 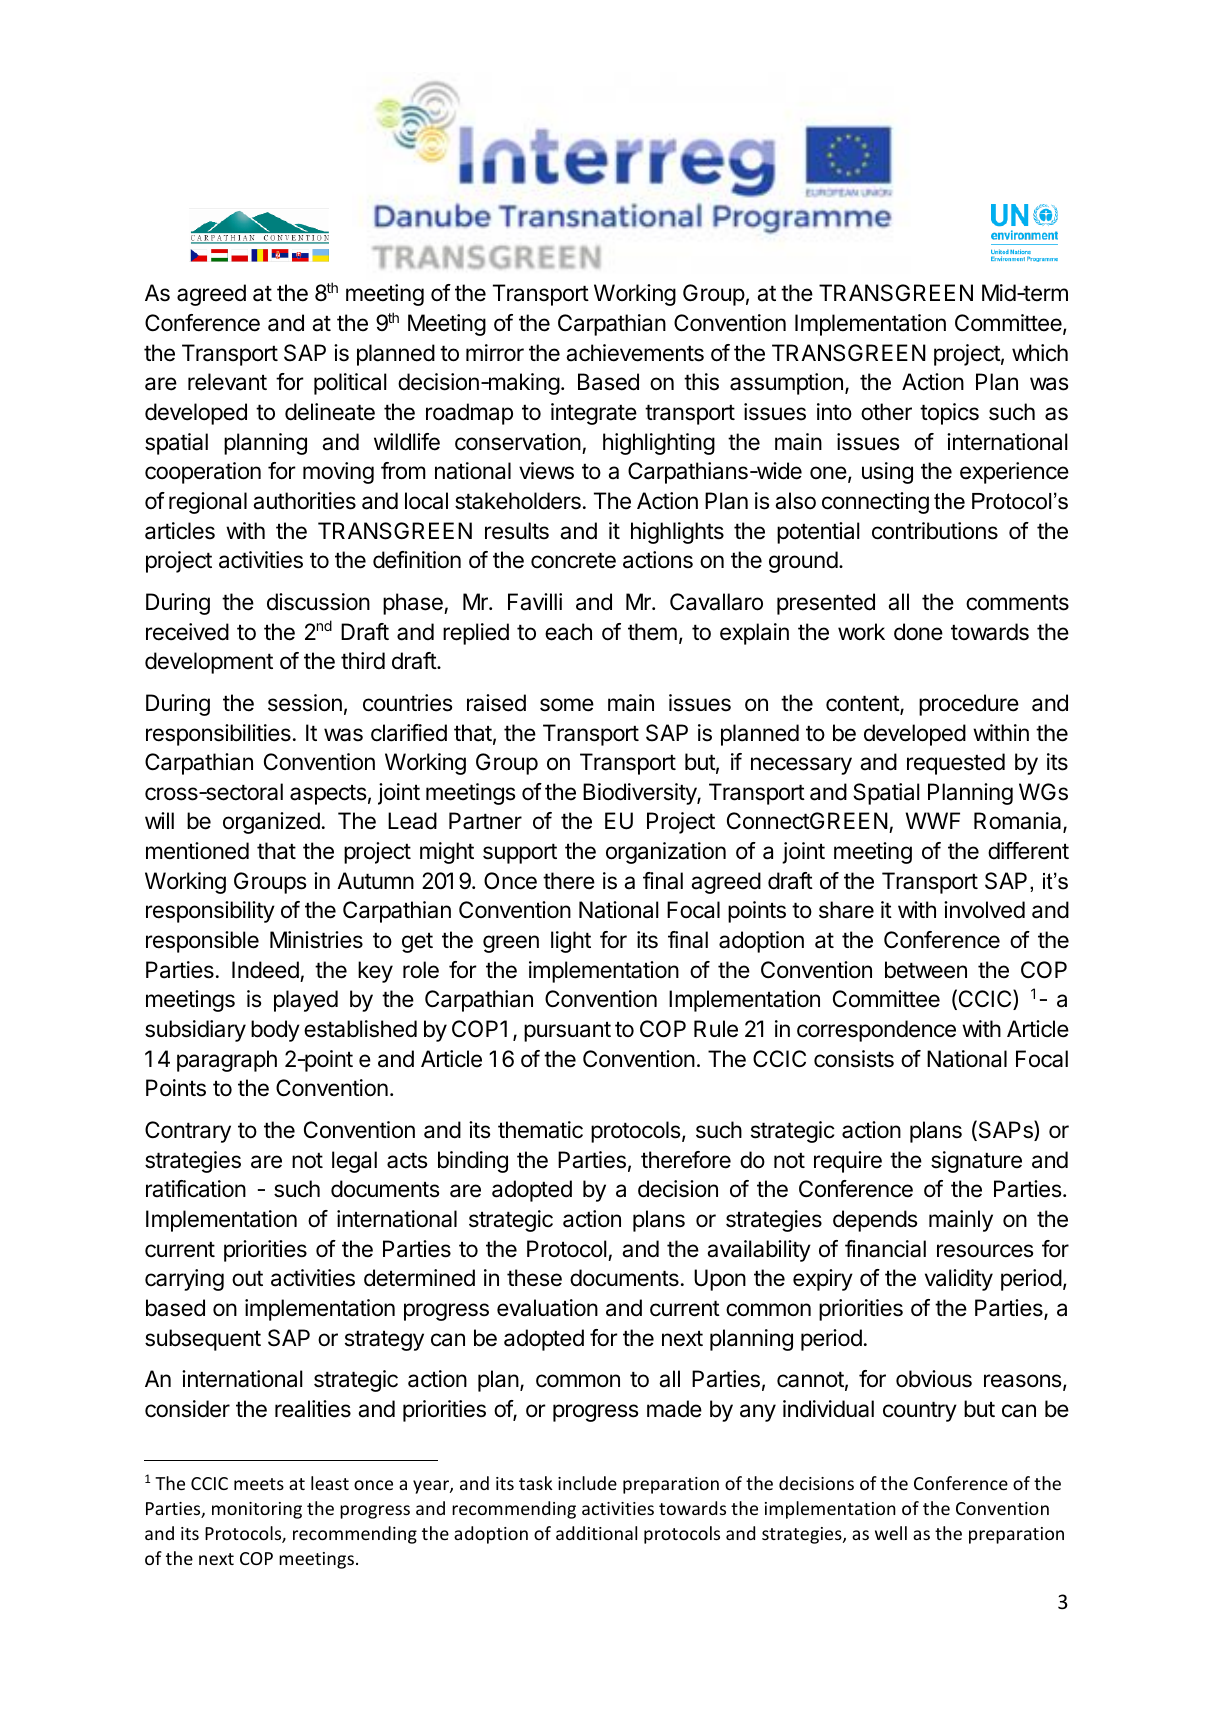 What do you see at coordinates (218, 735) in the image?
I see `responsibilities` at bounding box center [218, 735].
